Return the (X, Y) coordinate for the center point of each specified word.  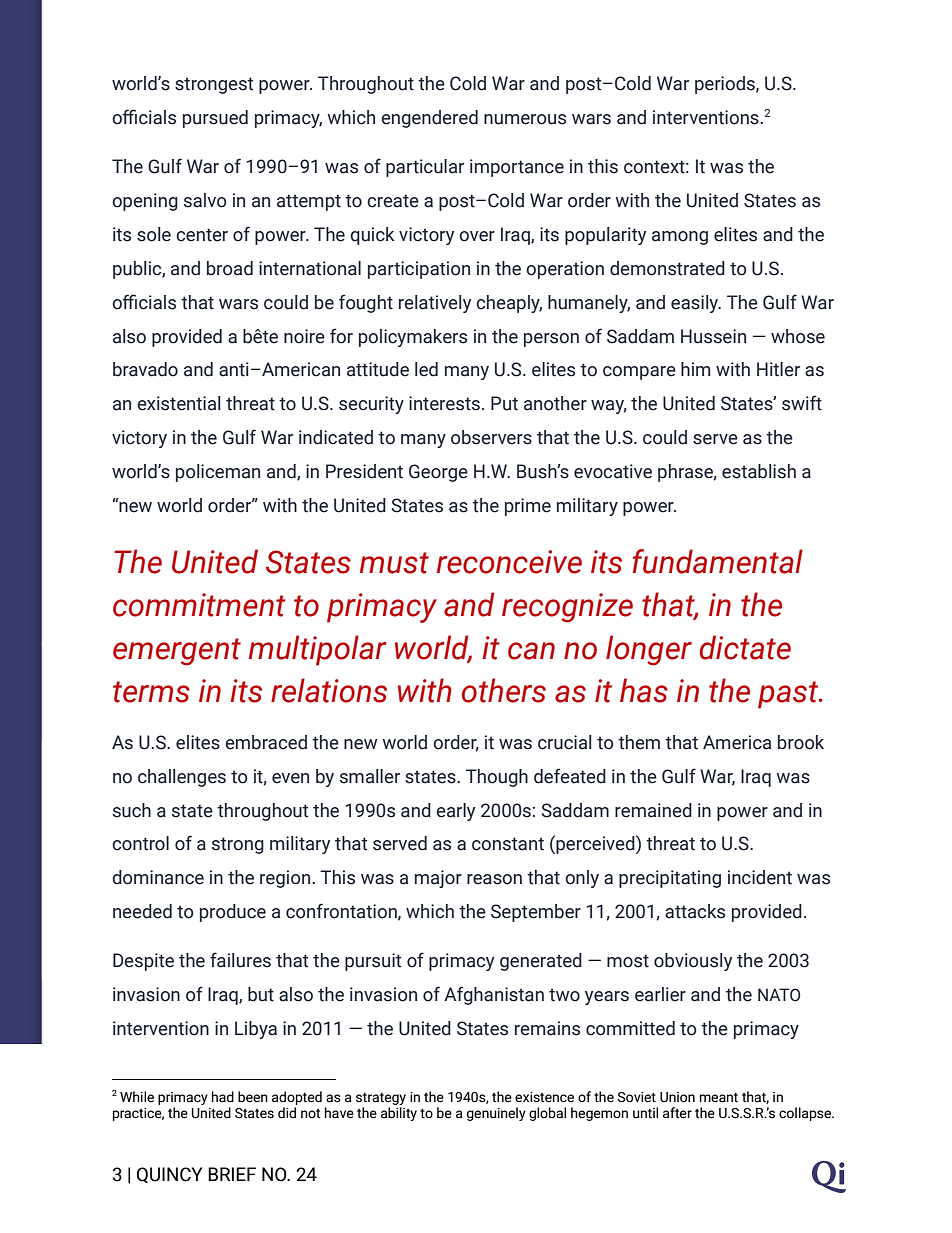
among (680, 238)
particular (425, 168)
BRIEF (232, 1174)
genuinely (496, 1114)
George (438, 473)
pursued (215, 119)
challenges (182, 778)
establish (759, 471)
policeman (218, 473)
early (455, 812)
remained (653, 810)
